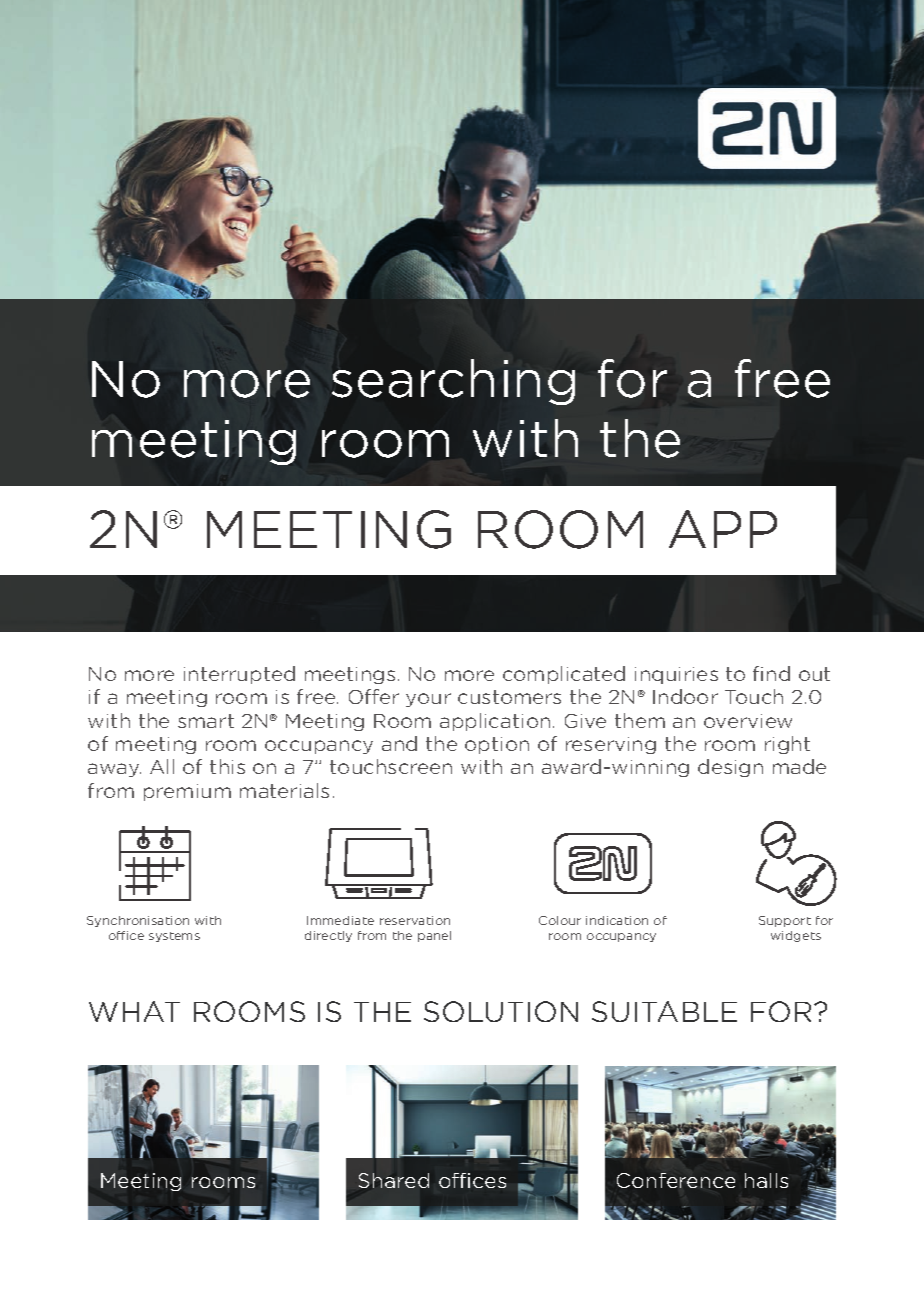 The height and width of the screenshot is (1308, 924). I want to click on ces, so click(489, 1182).
